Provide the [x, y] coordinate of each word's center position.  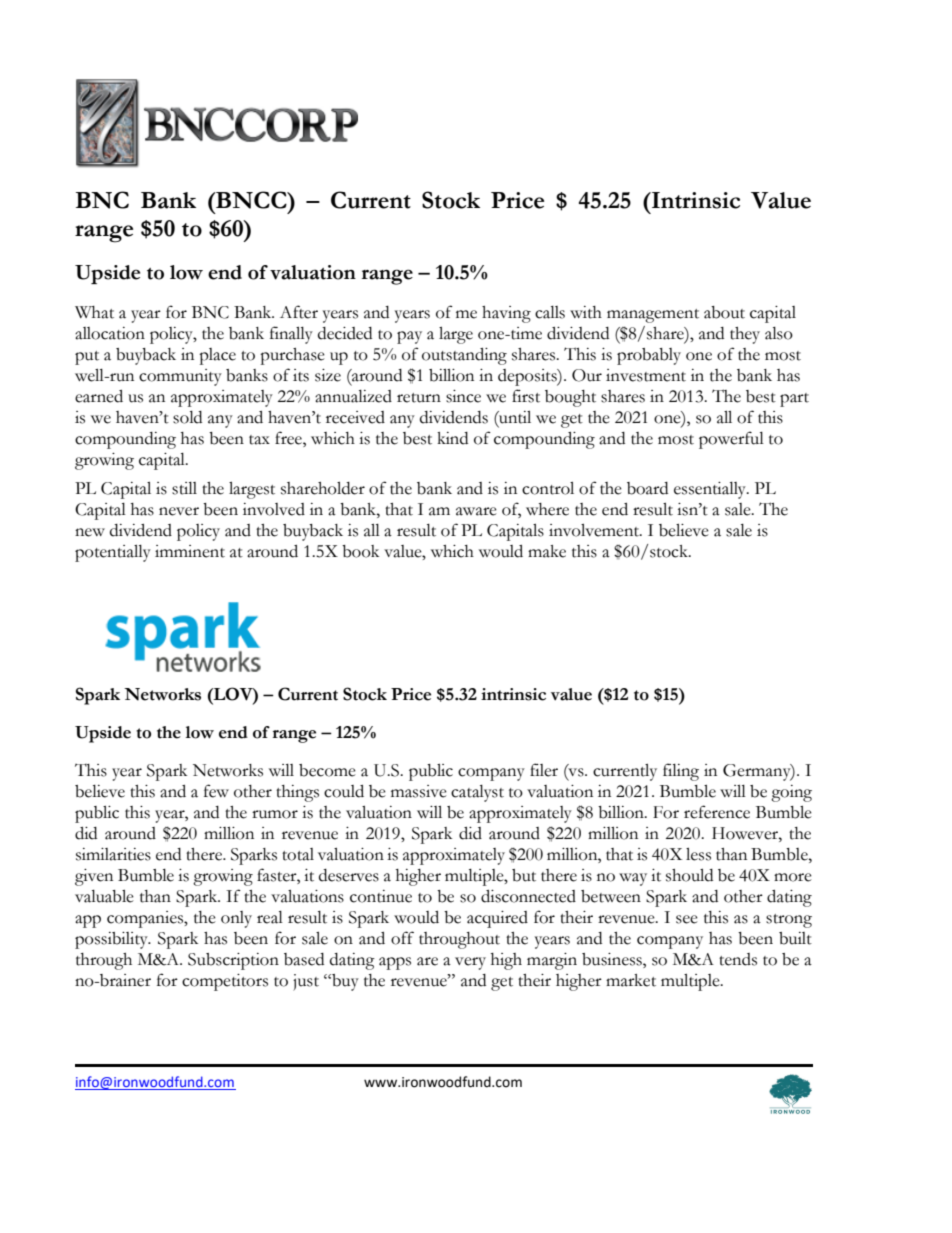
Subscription [233, 961]
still [184, 488]
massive [419, 791]
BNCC [251, 200]
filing [681, 772]
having [506, 314]
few [216, 791]
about [724, 312]
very [470, 963]
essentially [711, 490]
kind [452, 438]
